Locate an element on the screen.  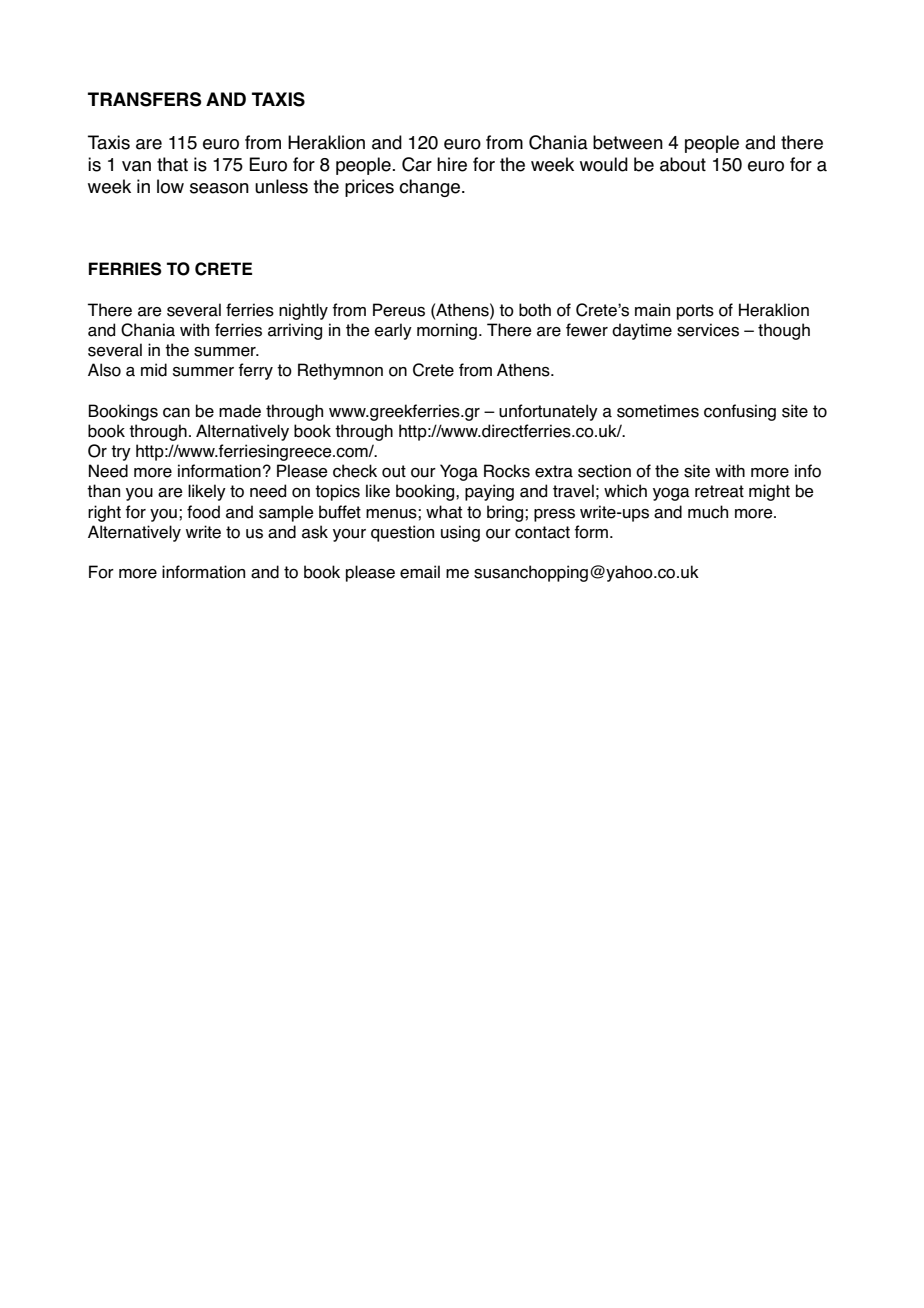
both is located at coordinates (535, 310).
